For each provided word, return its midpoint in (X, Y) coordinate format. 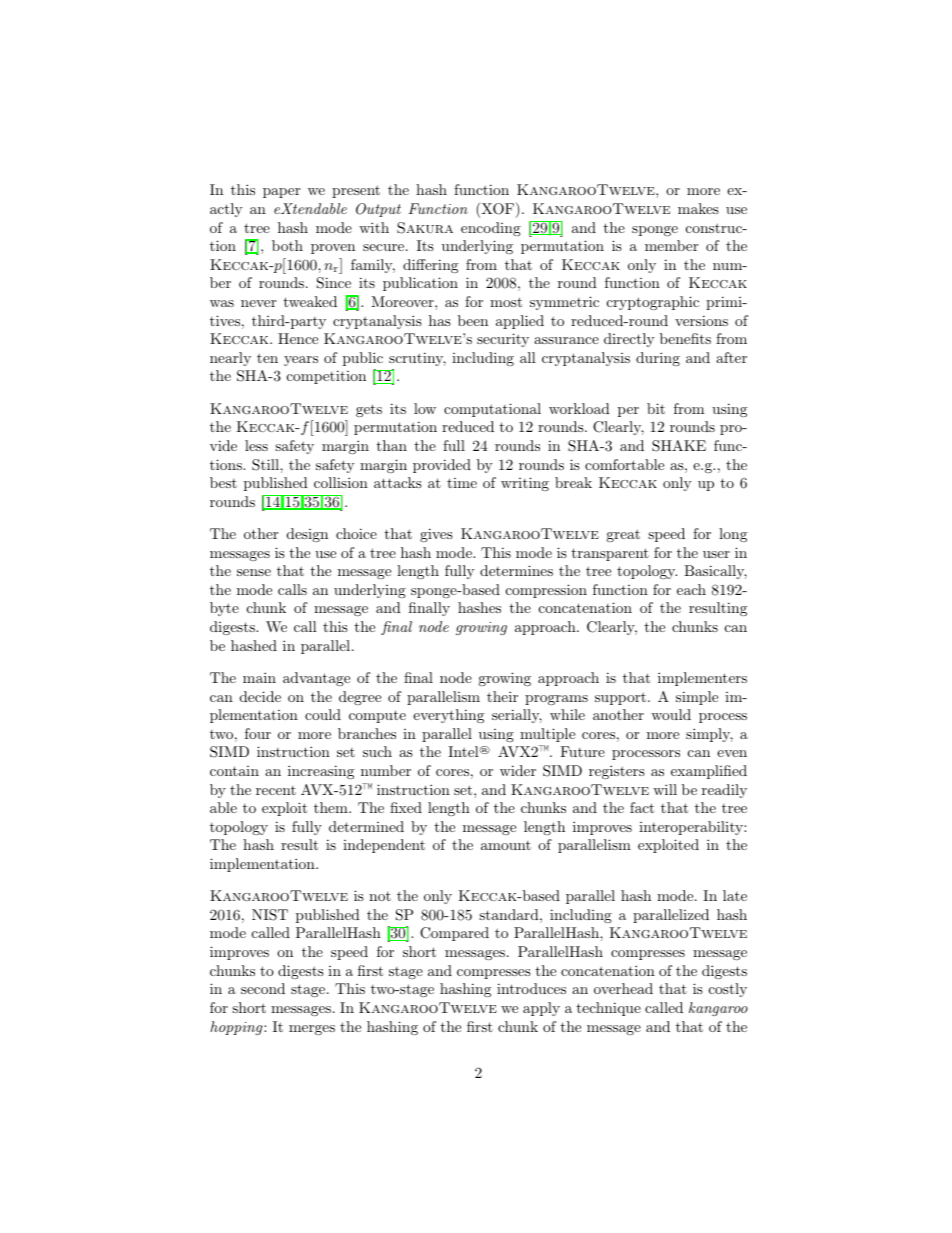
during (658, 359)
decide (260, 696)
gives (436, 535)
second (263, 988)
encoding (491, 229)
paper (281, 193)
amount (506, 845)
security (503, 340)
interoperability (692, 828)
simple (697, 698)
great (623, 535)
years (301, 361)
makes (698, 208)
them (332, 807)
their (502, 696)
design (307, 535)
